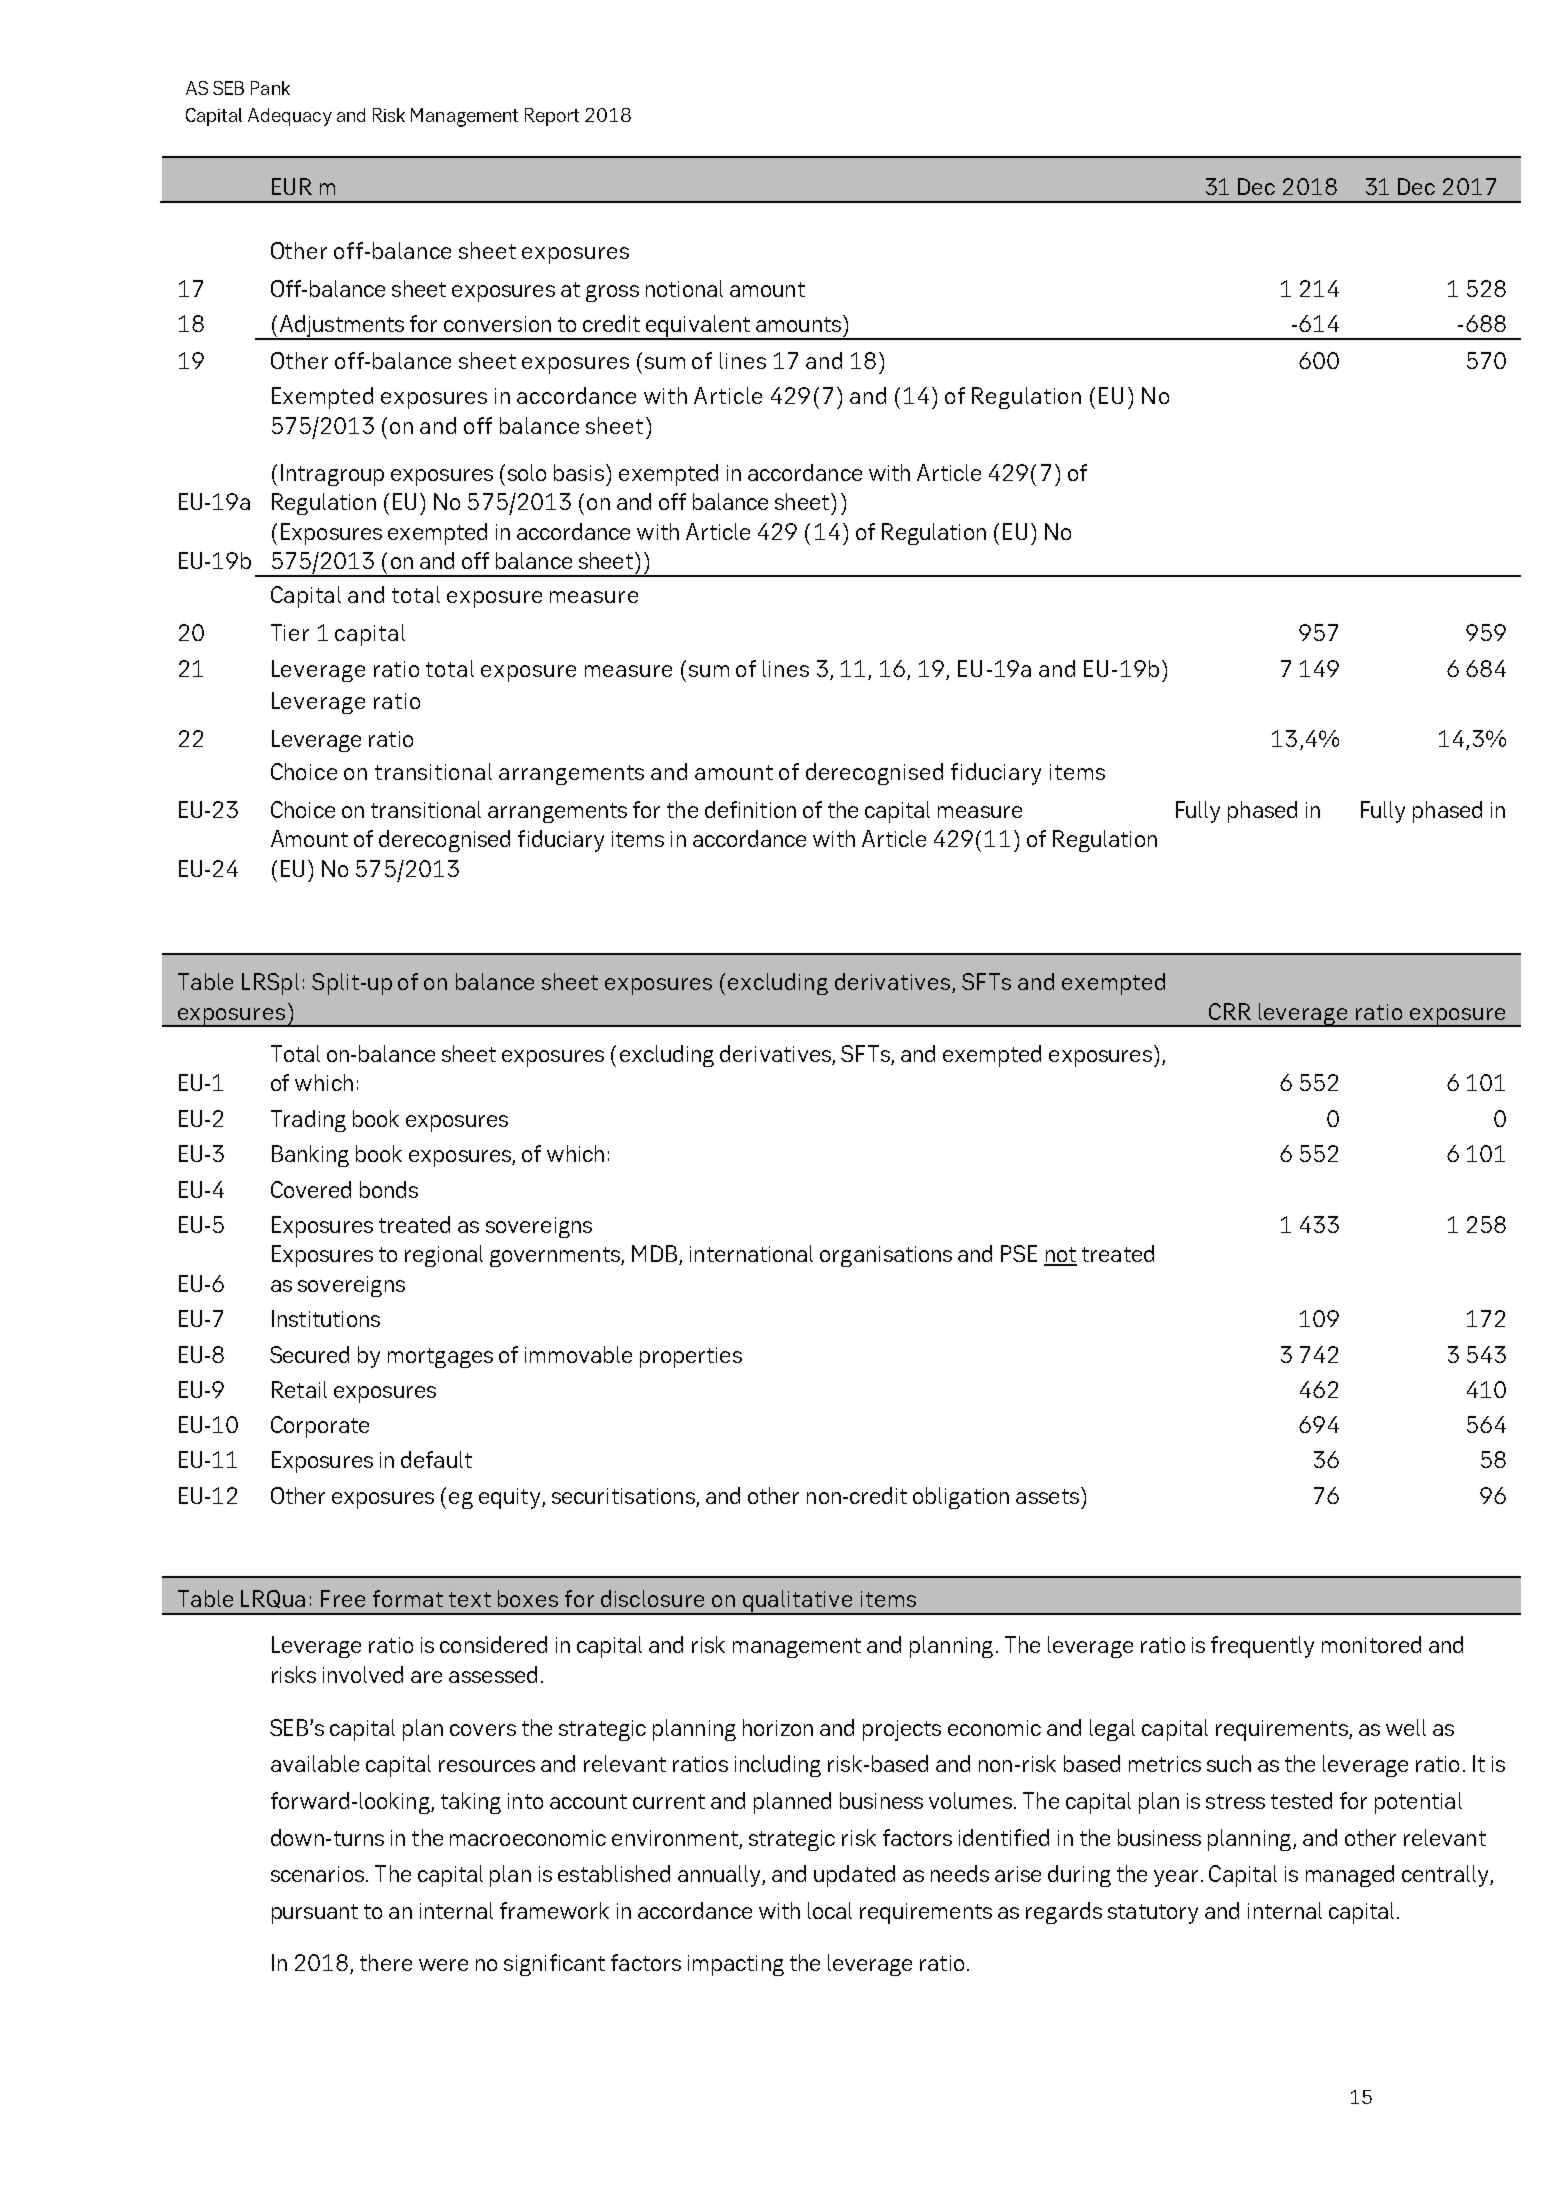 The image size is (1558, 2204). I want to click on organisations, so click(886, 1256).
